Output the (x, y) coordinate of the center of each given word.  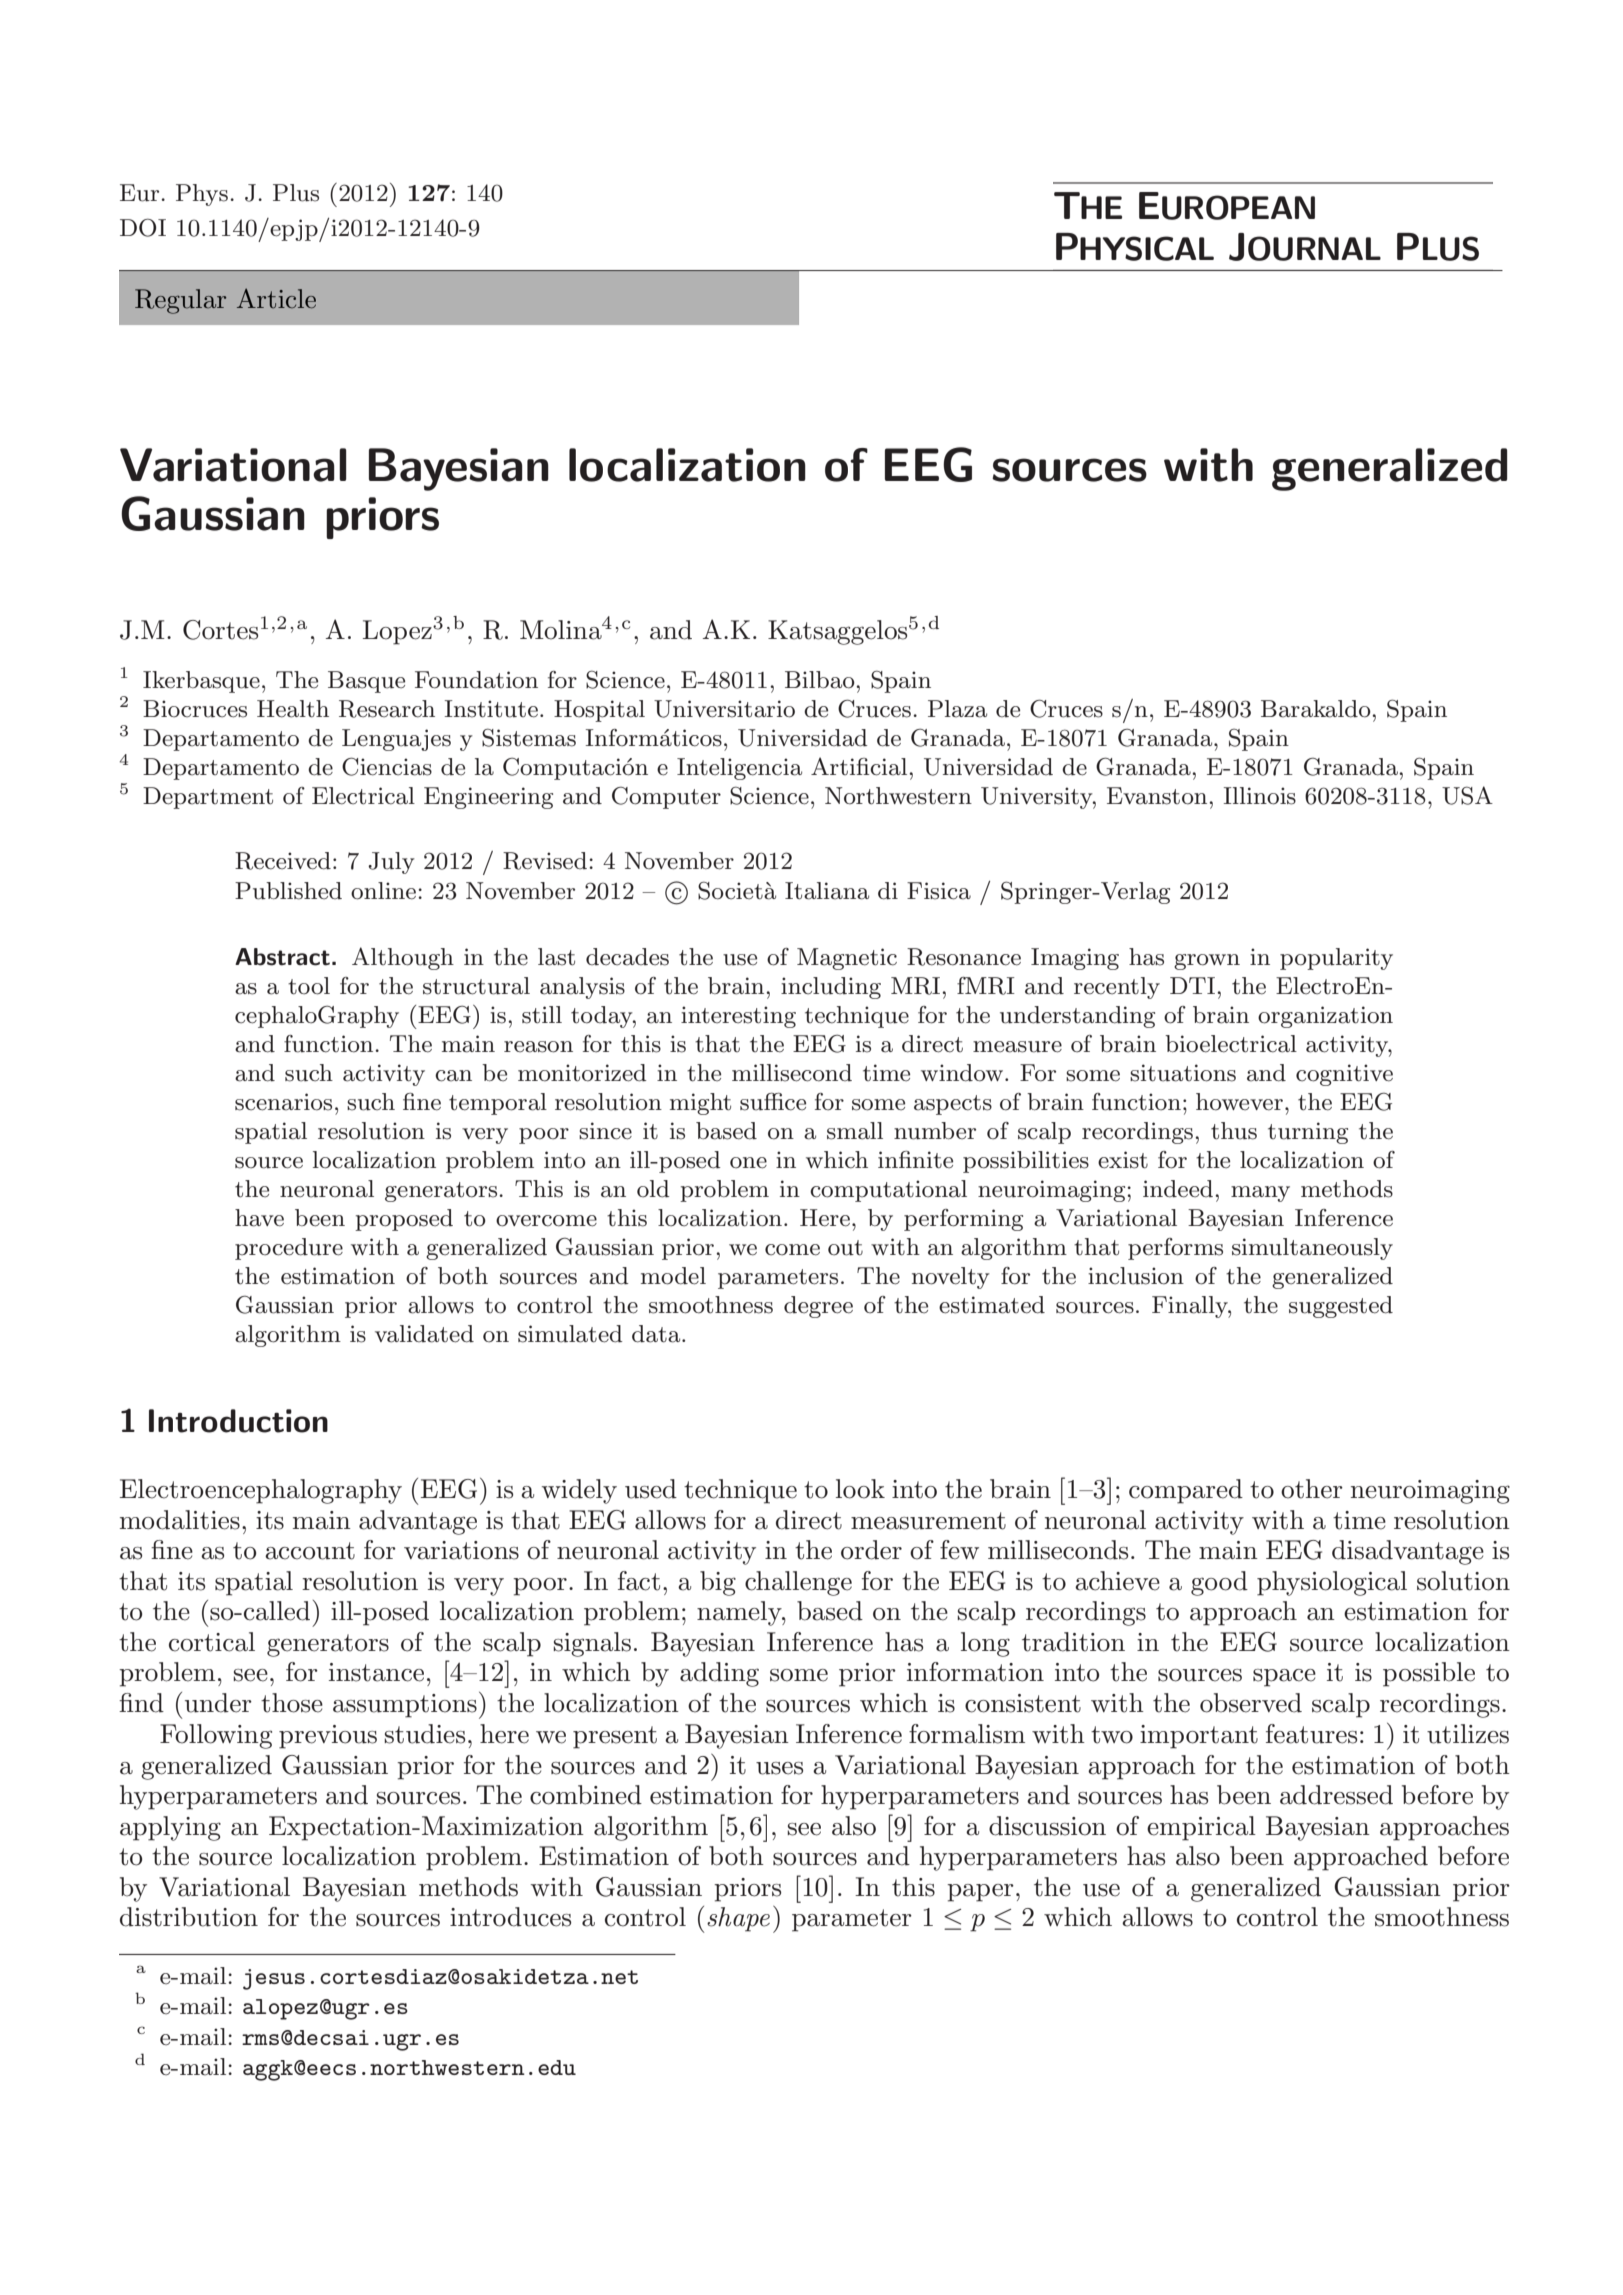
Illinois (1260, 796)
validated (424, 1334)
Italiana (827, 891)
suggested (1341, 1307)
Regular (180, 301)
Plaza (957, 709)
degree (818, 1307)
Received (283, 861)
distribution (189, 1917)
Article (276, 298)
